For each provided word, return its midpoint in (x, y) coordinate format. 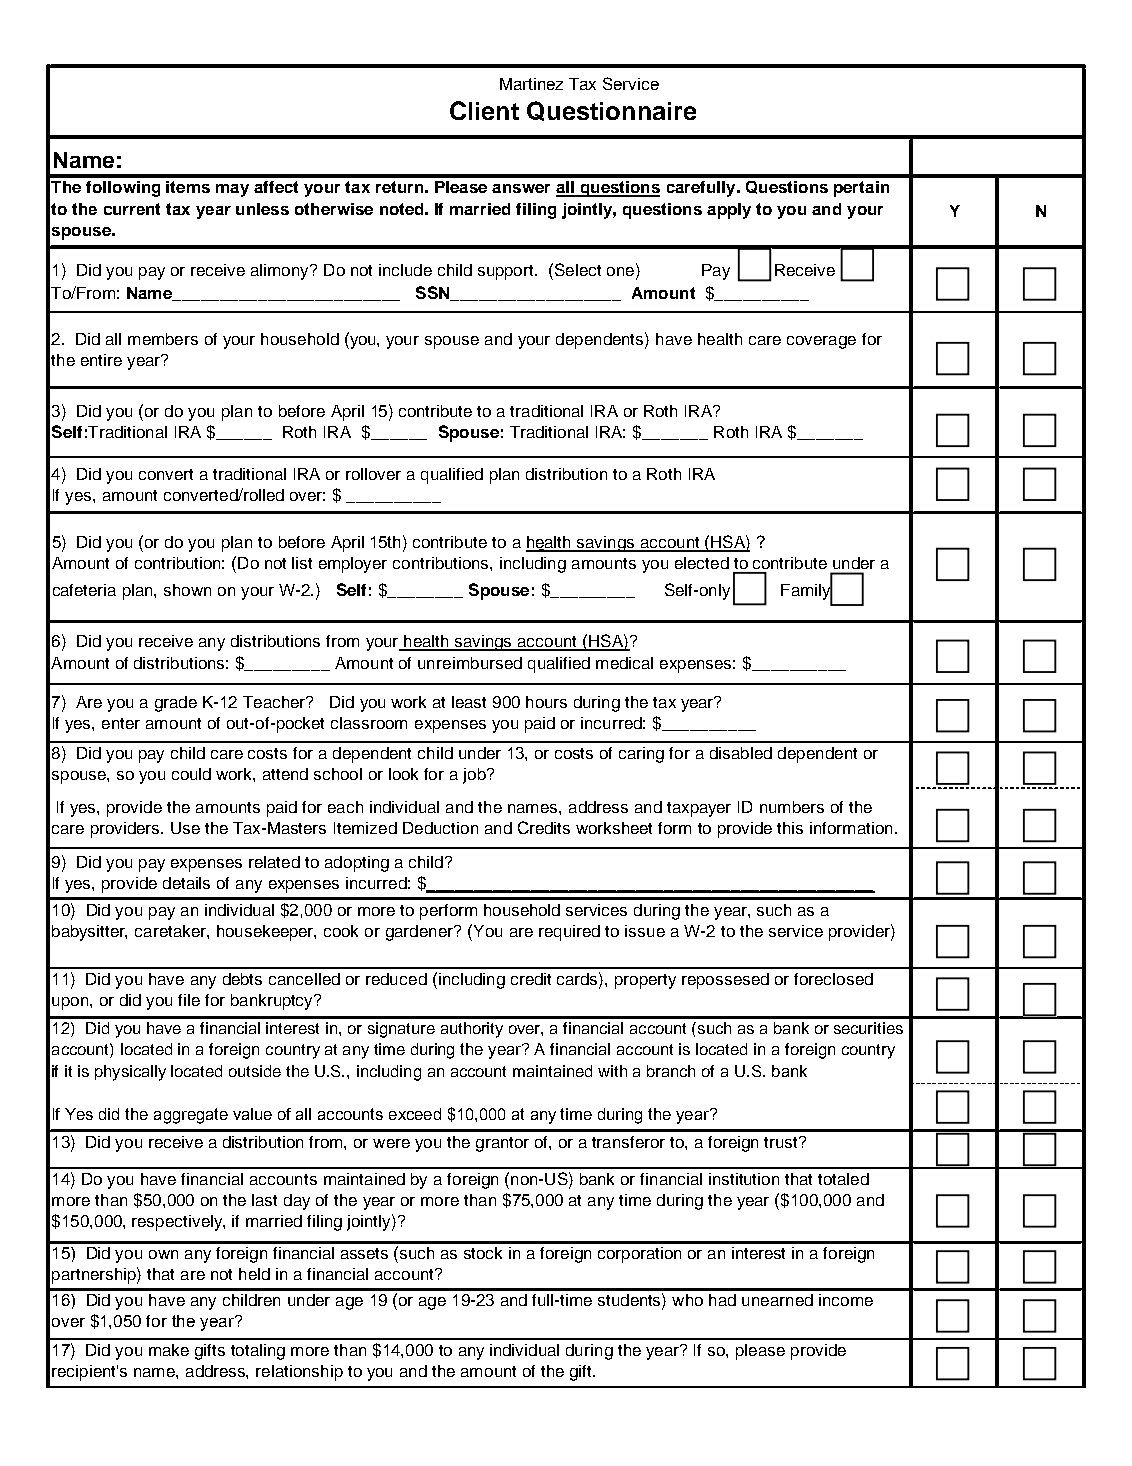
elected (702, 563)
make (169, 1350)
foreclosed (833, 979)
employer (353, 565)
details (186, 883)
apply (729, 211)
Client (484, 110)
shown (187, 590)
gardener (420, 933)
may (232, 190)
